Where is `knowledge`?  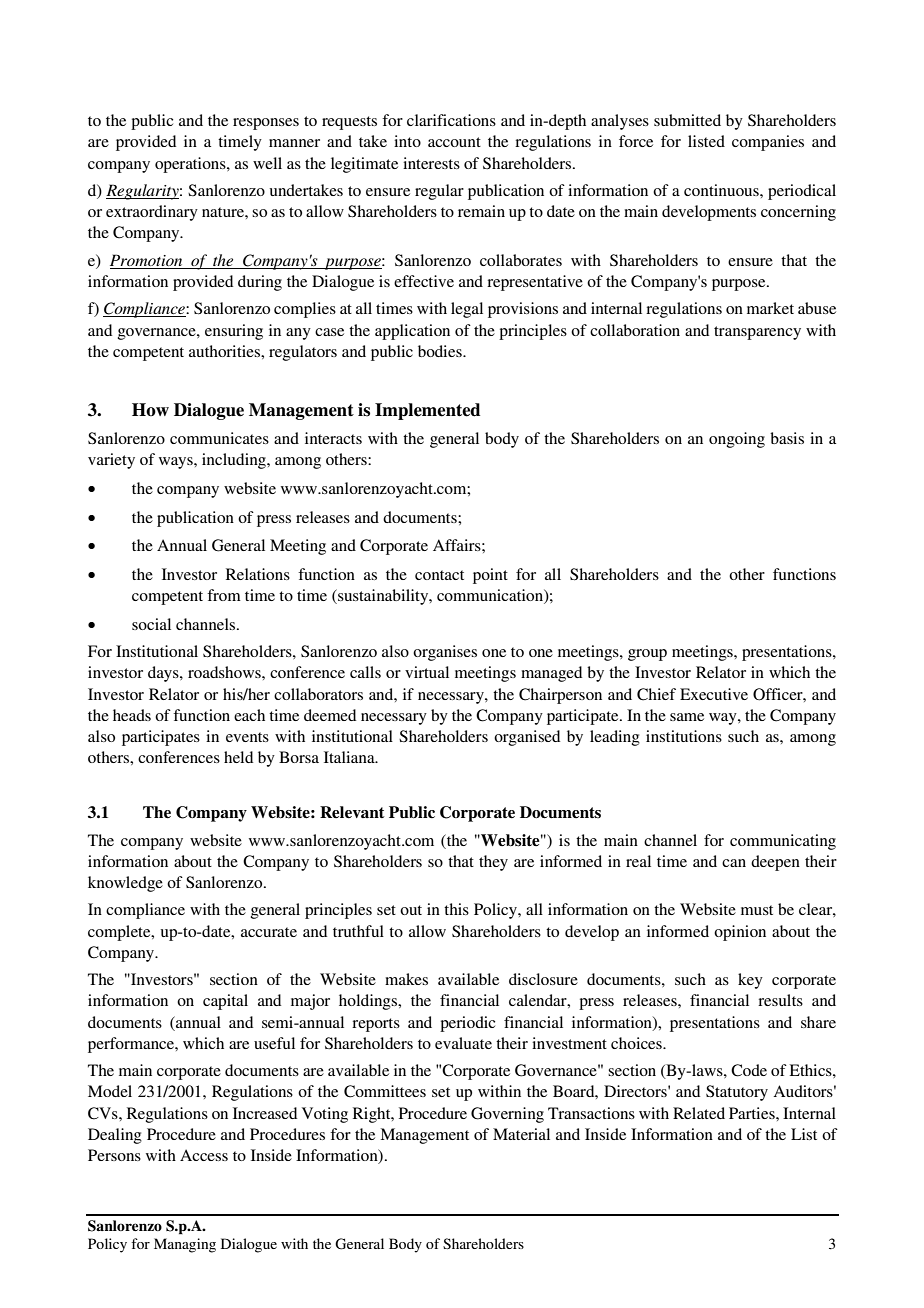 knowledge is located at coordinates (125, 884).
